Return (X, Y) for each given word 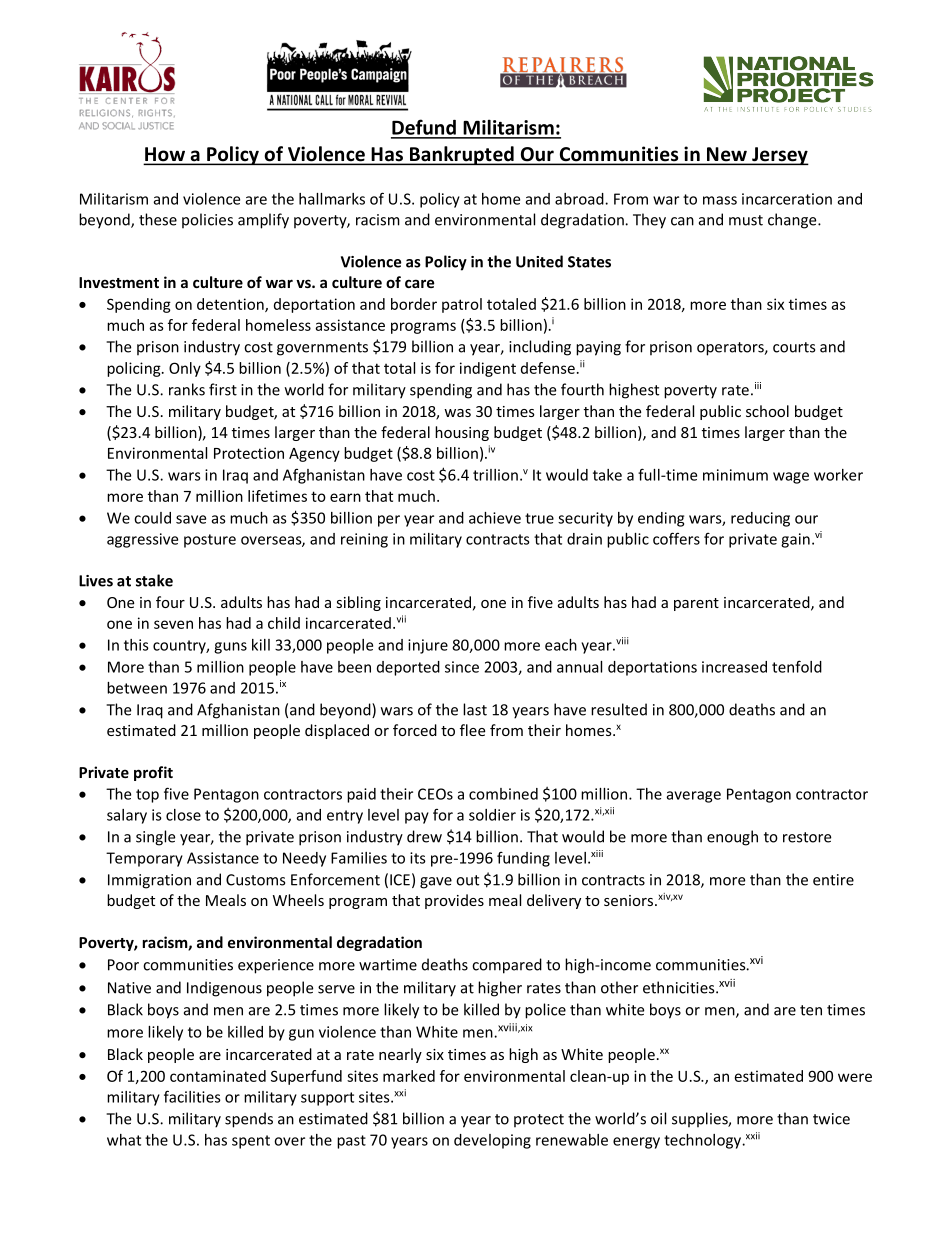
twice (831, 1119)
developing (492, 1141)
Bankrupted (461, 155)
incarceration (787, 199)
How (165, 155)
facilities (192, 1096)
